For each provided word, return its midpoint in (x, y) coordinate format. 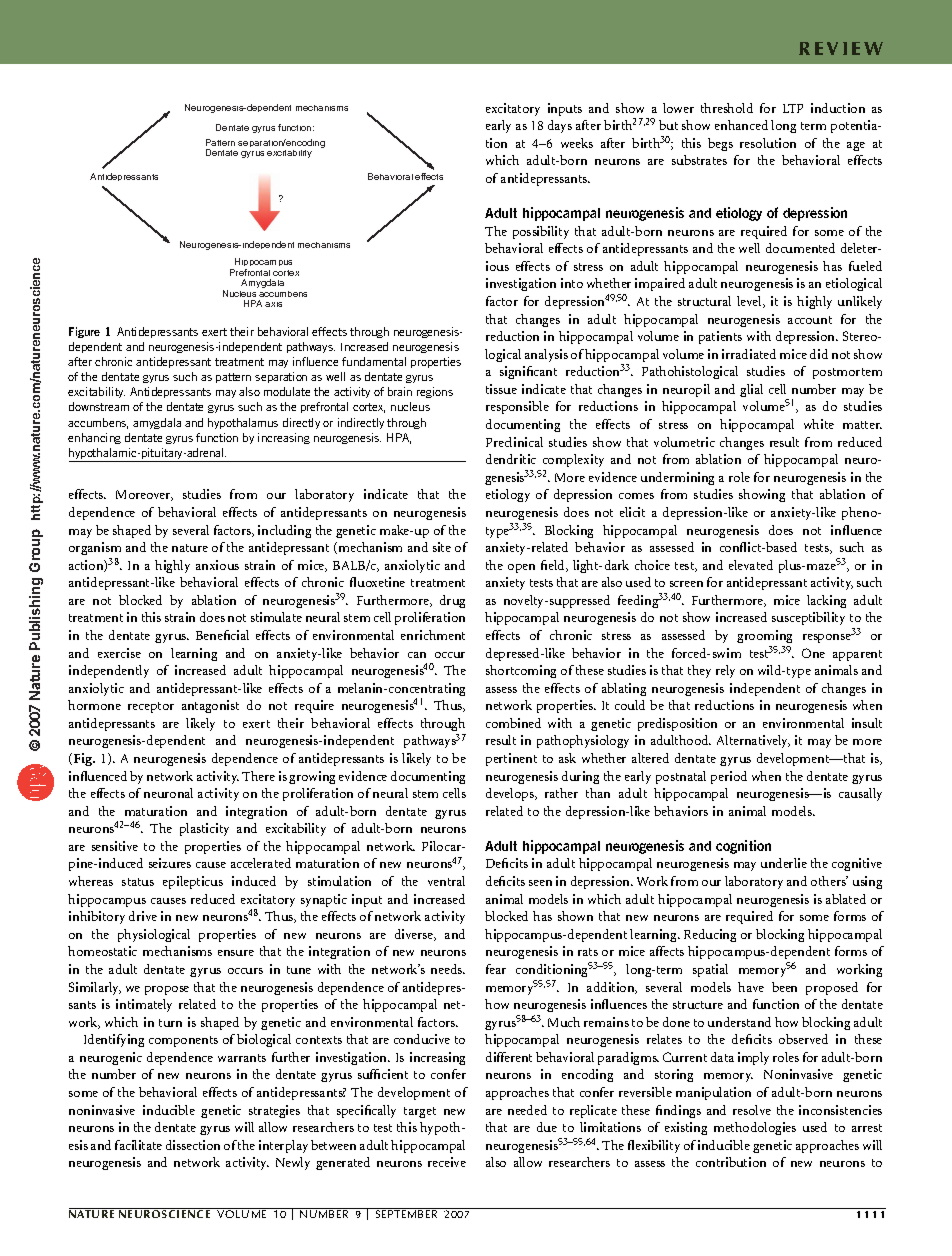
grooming (764, 636)
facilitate (138, 1145)
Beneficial (222, 635)
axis (273, 304)
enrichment (433, 635)
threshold (727, 108)
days (560, 126)
